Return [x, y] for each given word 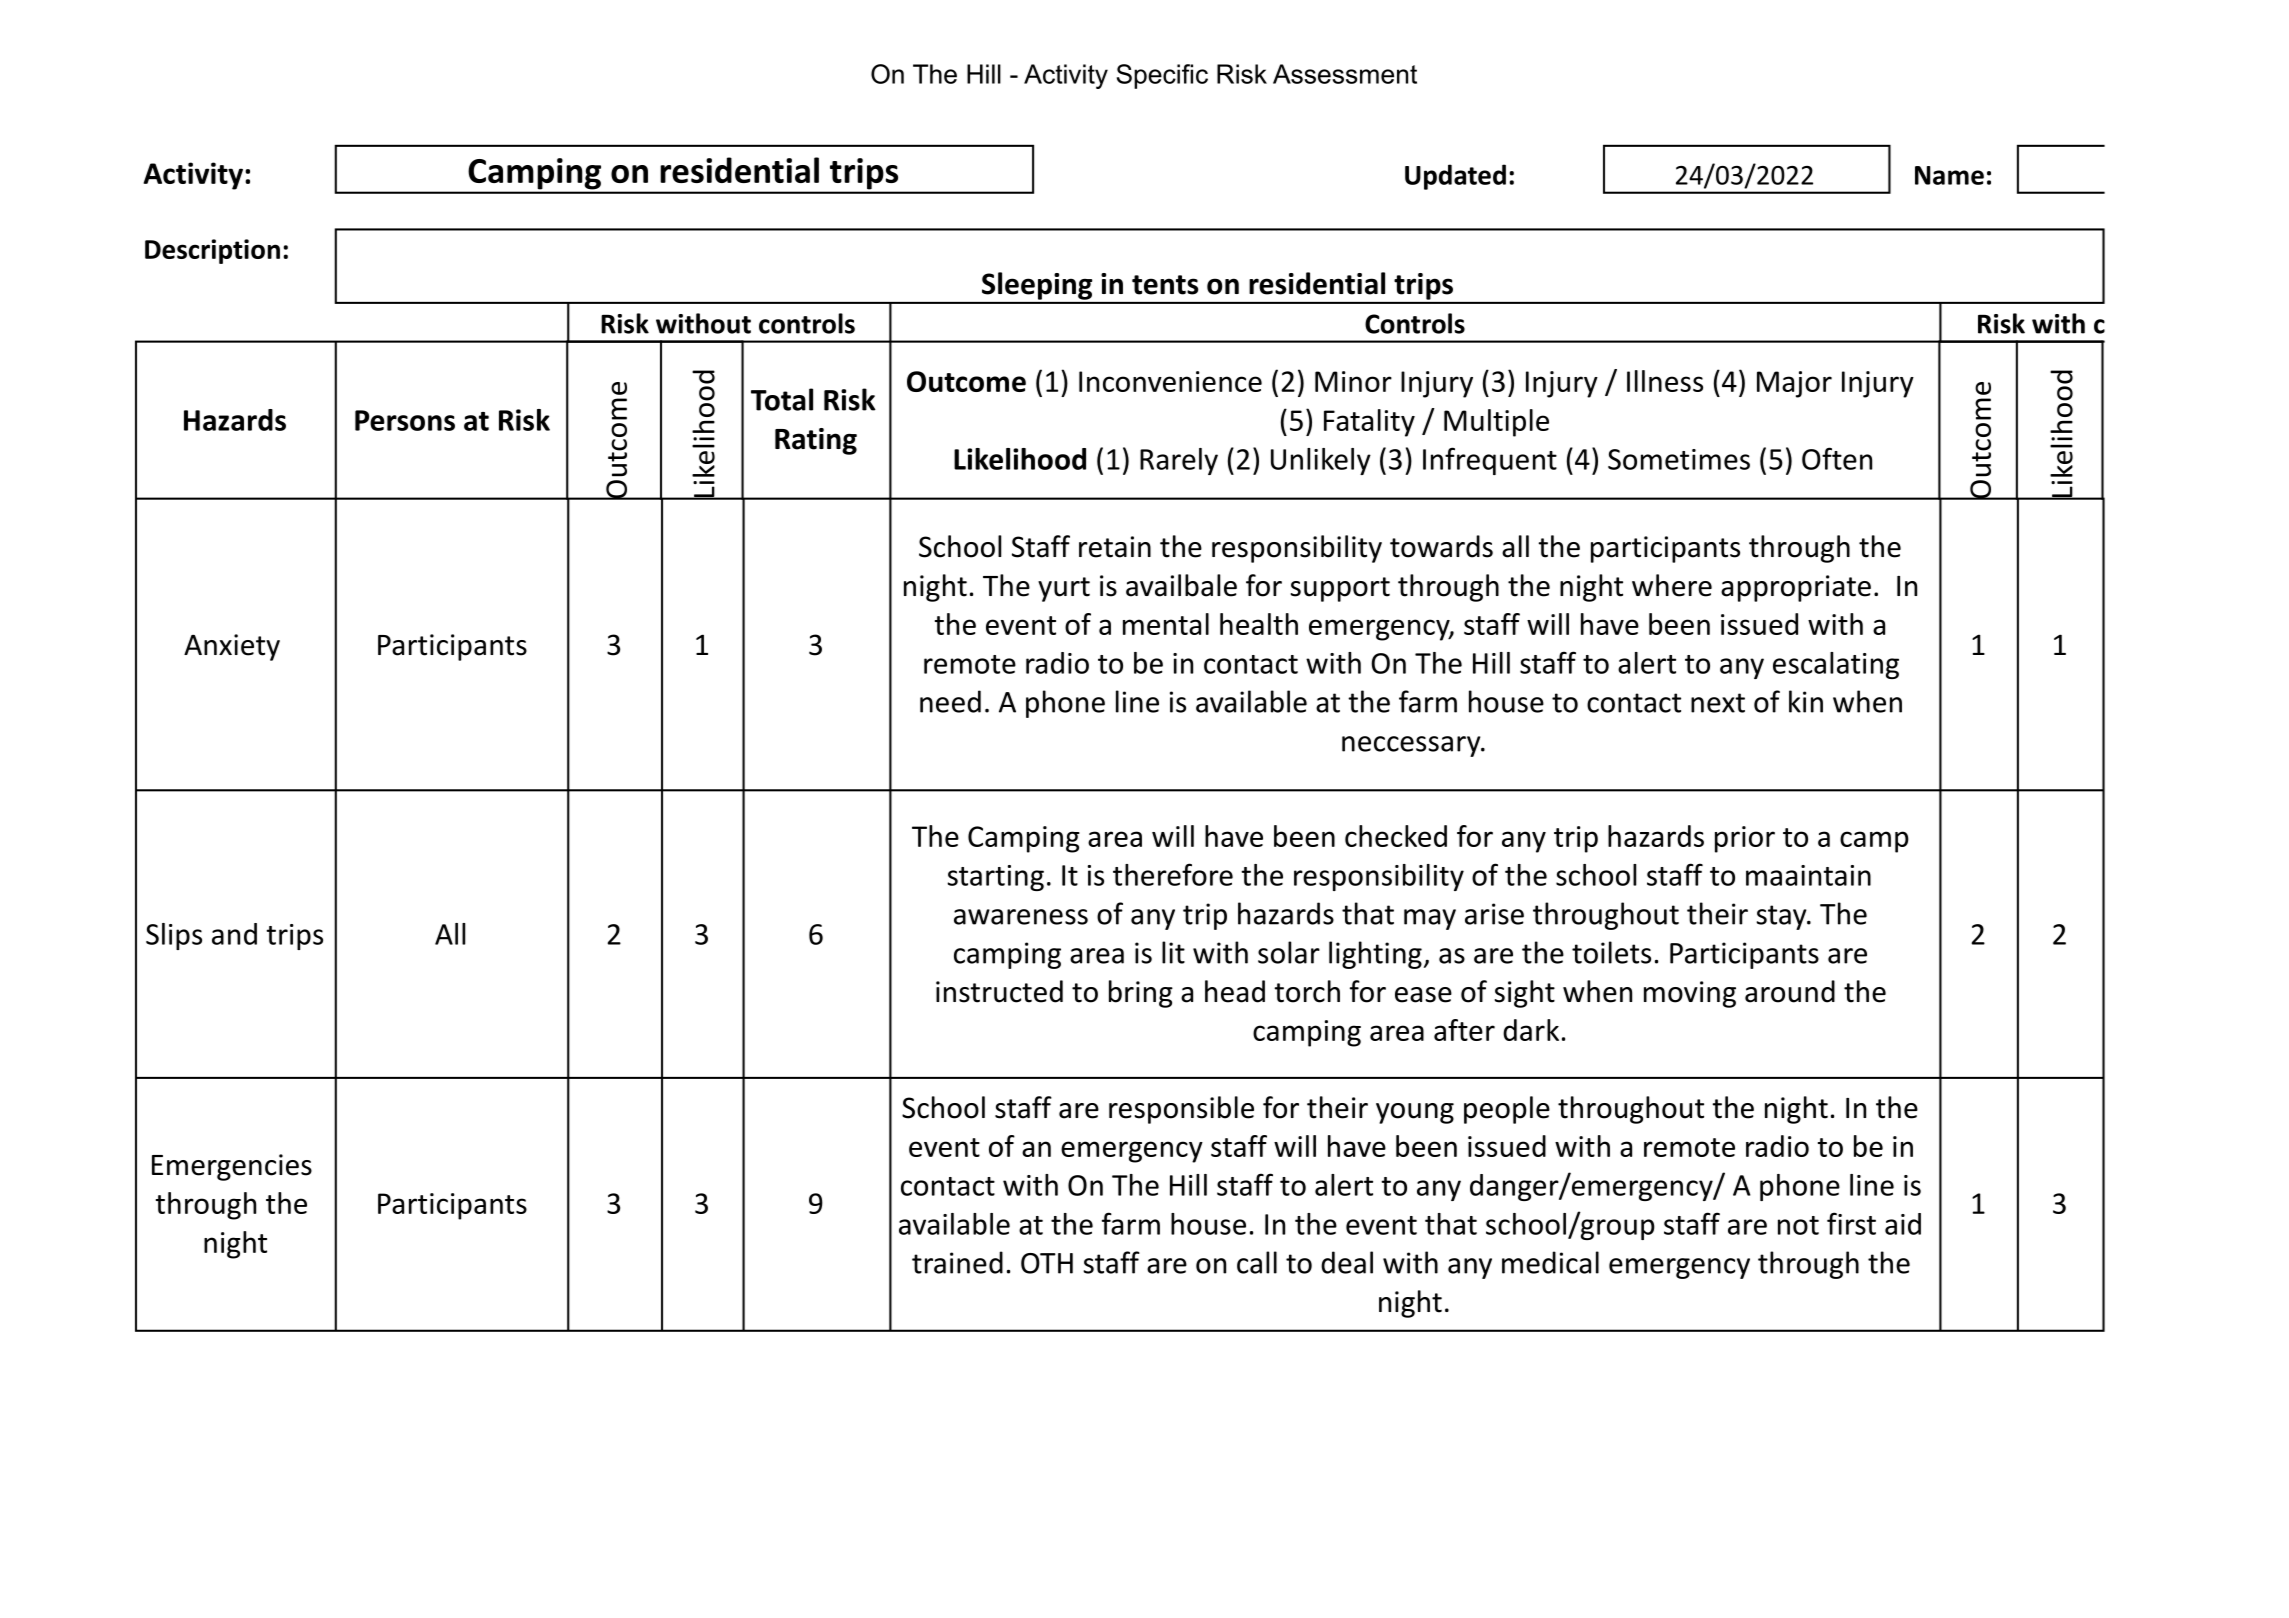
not [1798, 1225]
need [950, 701]
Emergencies [232, 1167]
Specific [1162, 76]
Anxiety [232, 647]
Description [212, 251]
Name [1949, 175]
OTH [1047, 1263]
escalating [1836, 665]
